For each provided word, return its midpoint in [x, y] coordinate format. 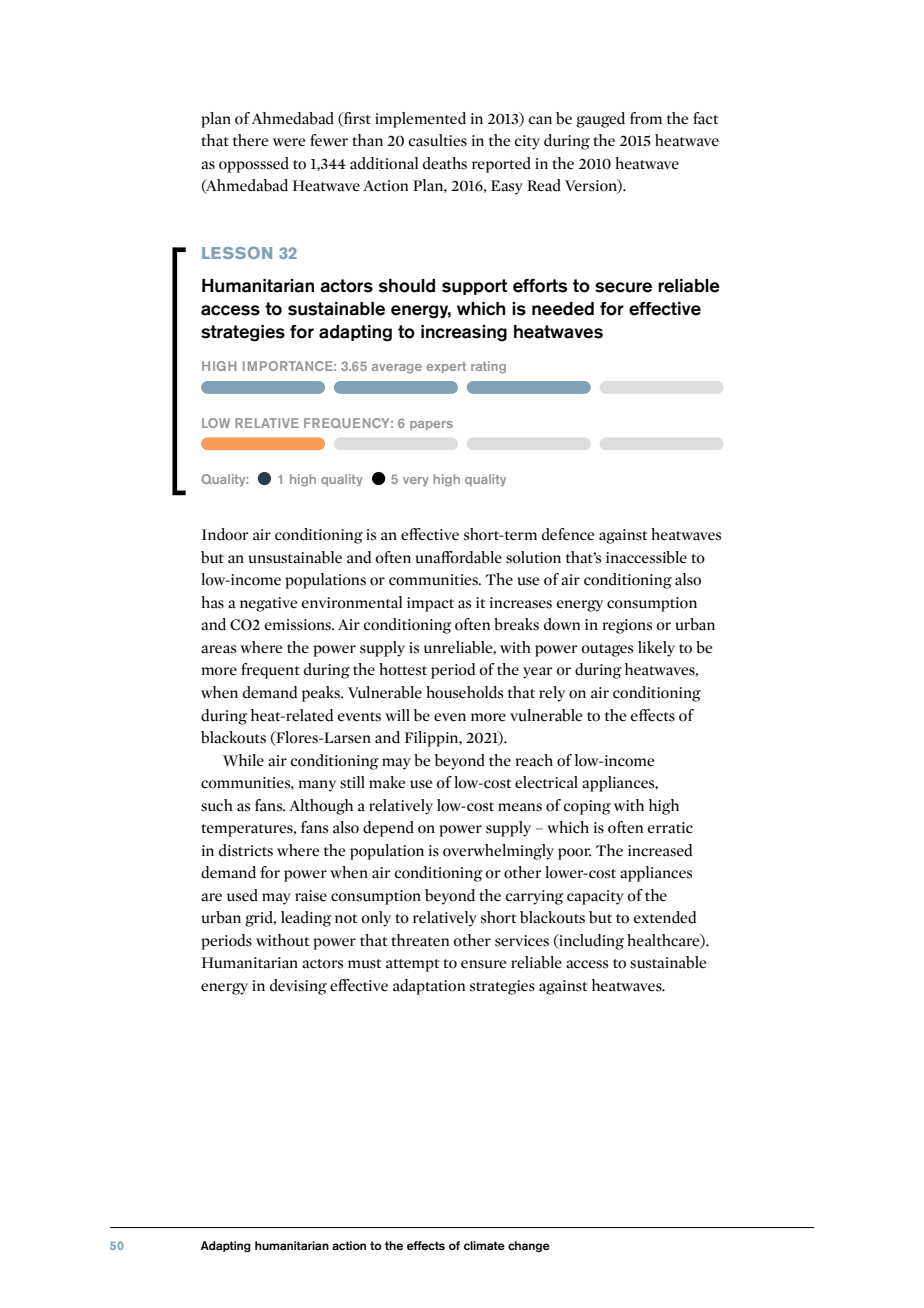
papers [431, 425]
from [646, 118]
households [464, 692]
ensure [483, 964]
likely [656, 649]
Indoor [225, 534]
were [289, 142]
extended [664, 917]
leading [306, 919]
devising [298, 987]
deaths [445, 163]
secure [623, 287]
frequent [270, 671]
